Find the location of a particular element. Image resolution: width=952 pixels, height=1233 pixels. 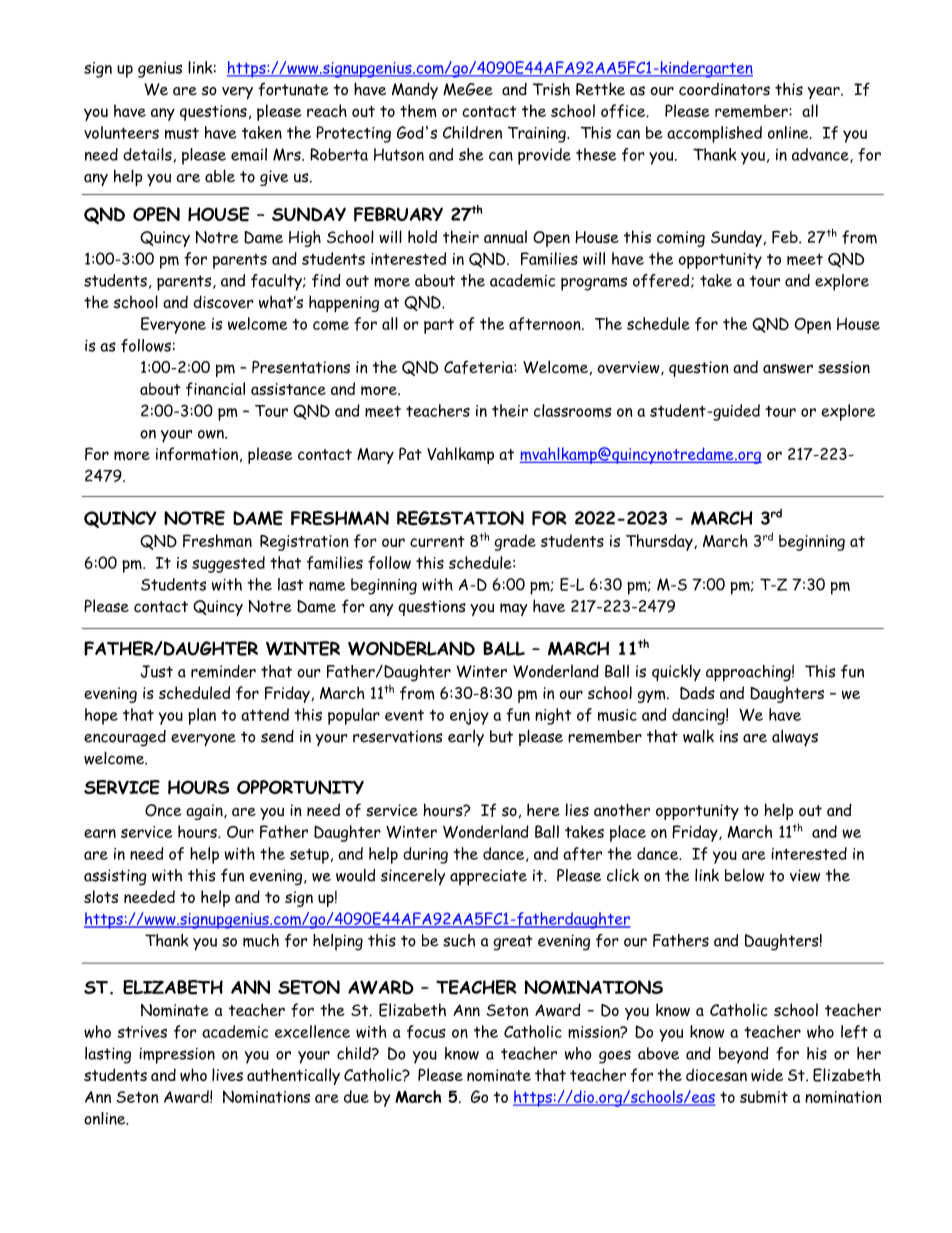

own is located at coordinates (212, 434).
